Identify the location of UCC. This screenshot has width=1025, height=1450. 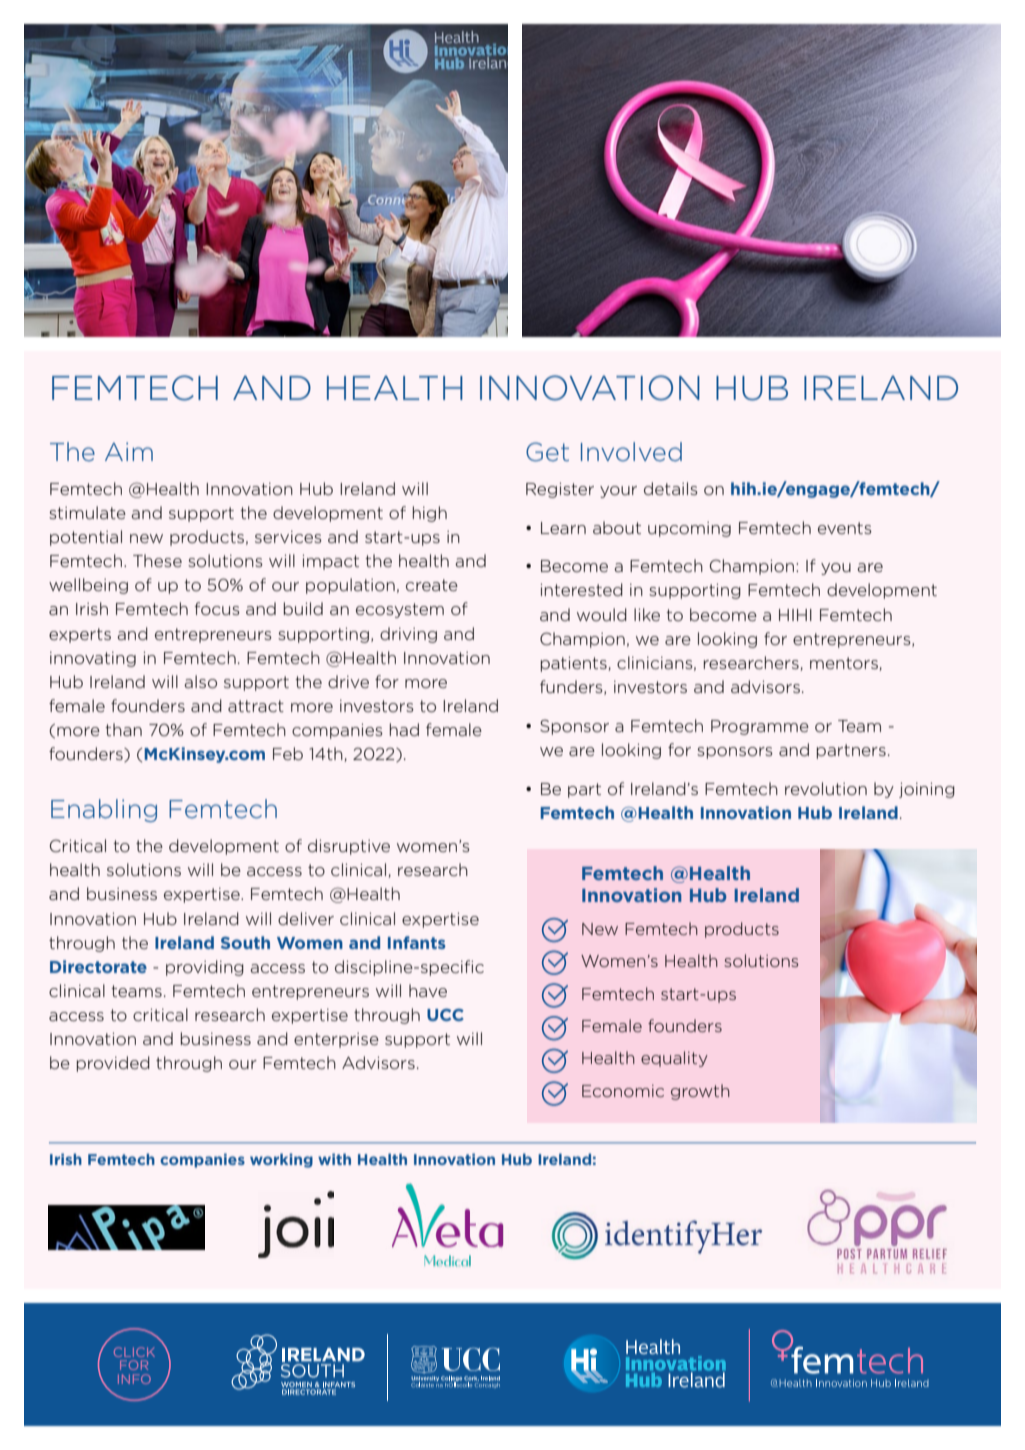
(445, 1015).
